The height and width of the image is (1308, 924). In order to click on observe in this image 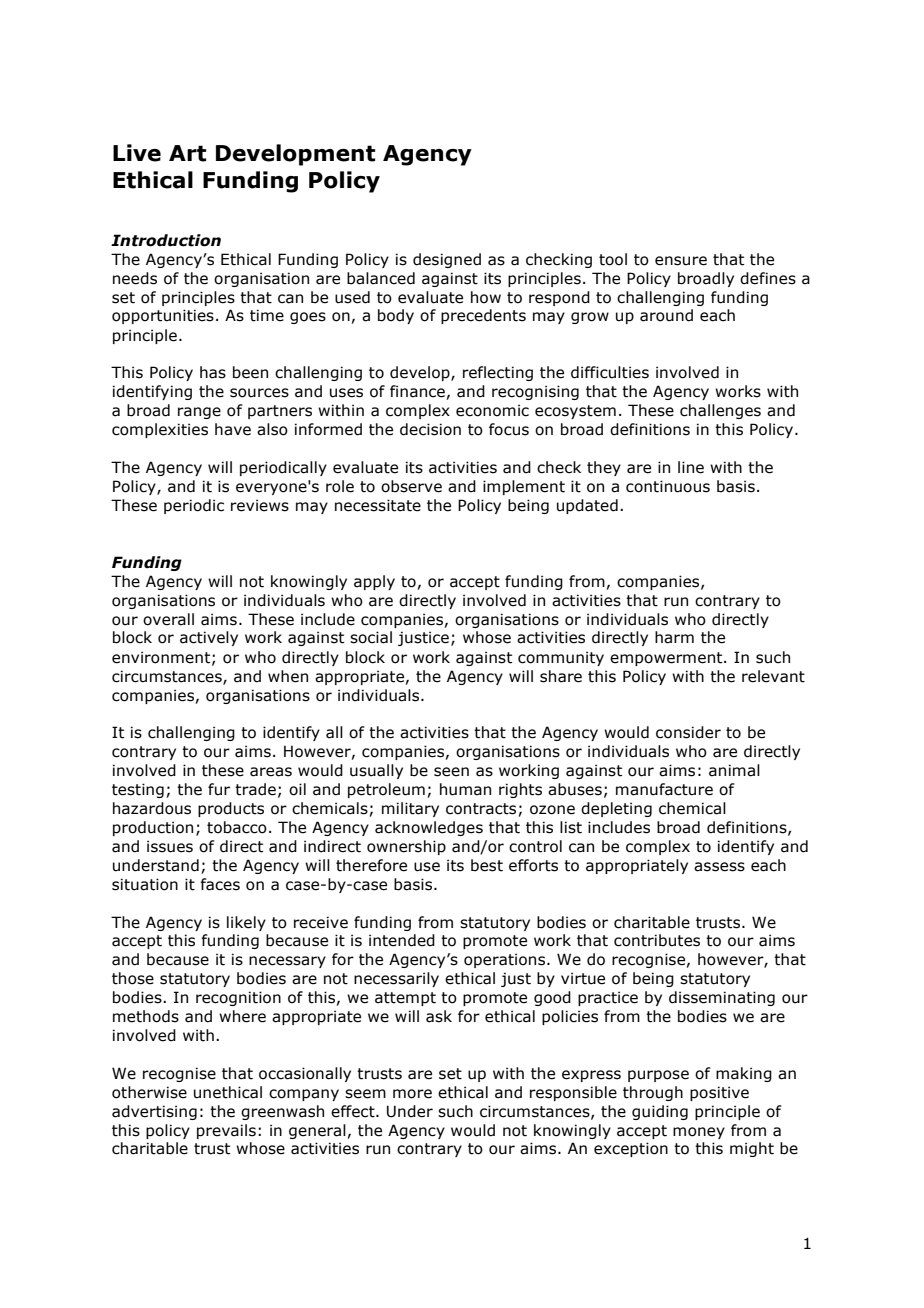, I will do `click(411, 486)`.
